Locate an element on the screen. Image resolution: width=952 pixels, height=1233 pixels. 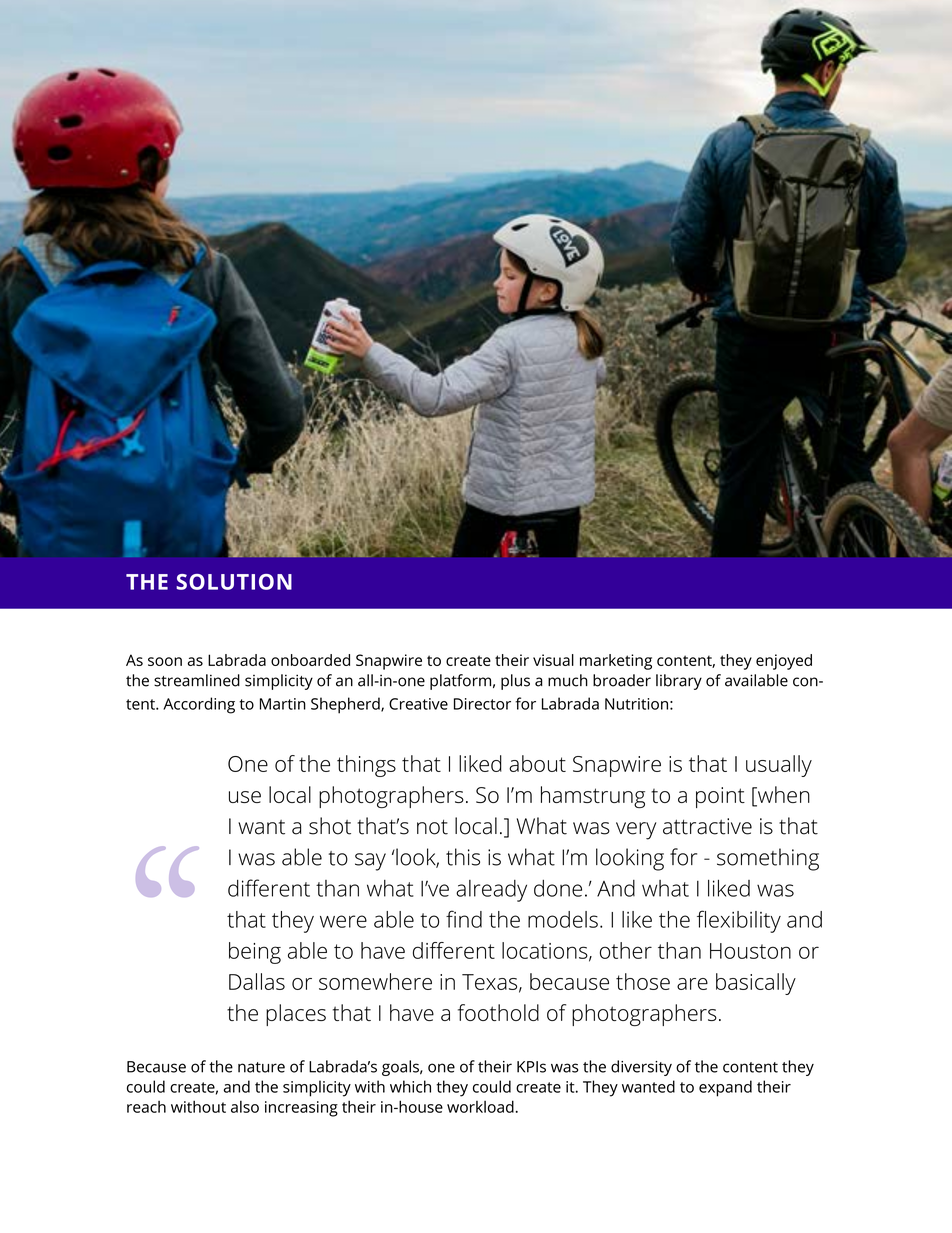
streamlined is located at coordinates (197, 680).
